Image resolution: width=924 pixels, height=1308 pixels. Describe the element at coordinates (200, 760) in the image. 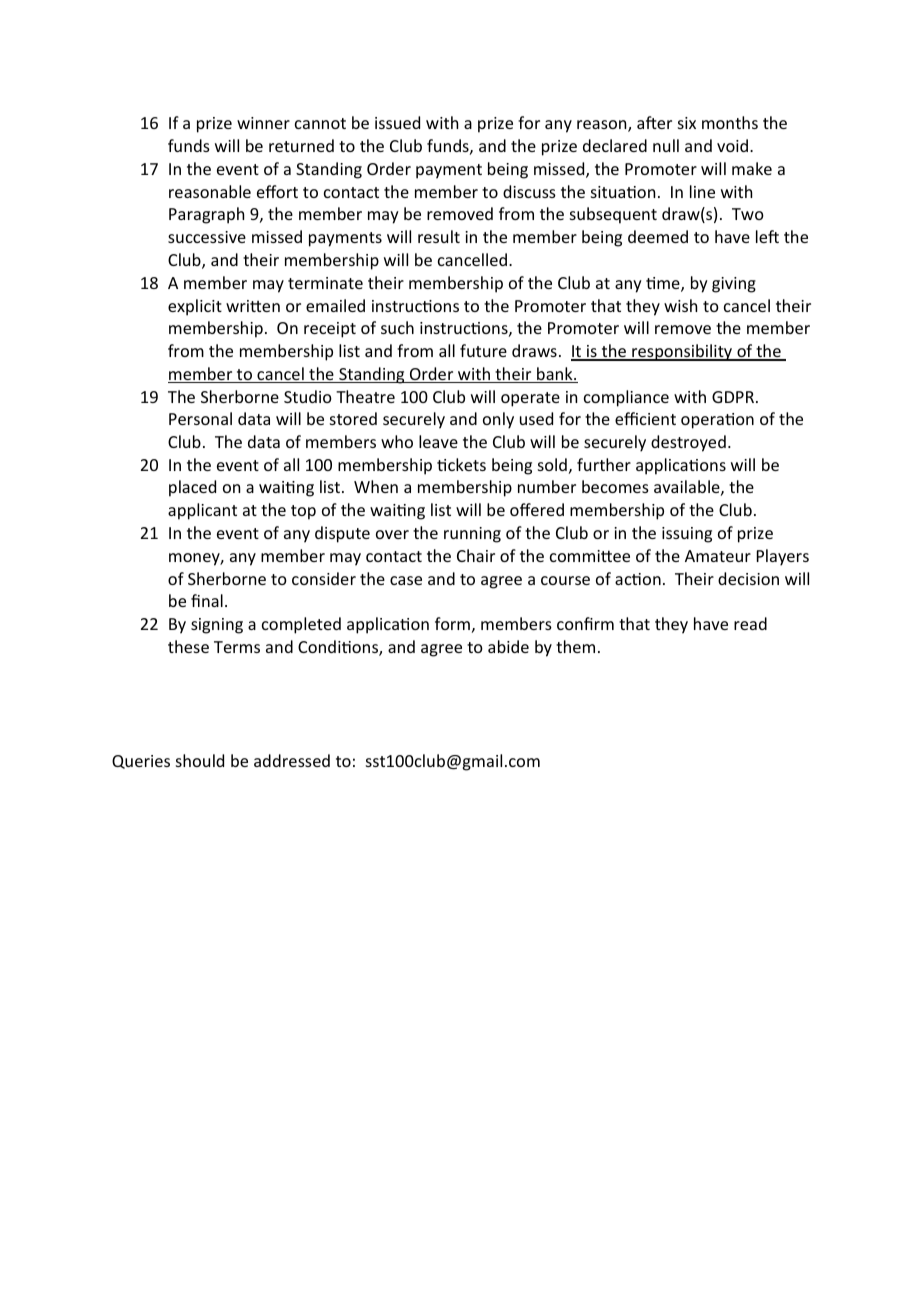

I see `should` at that location.
